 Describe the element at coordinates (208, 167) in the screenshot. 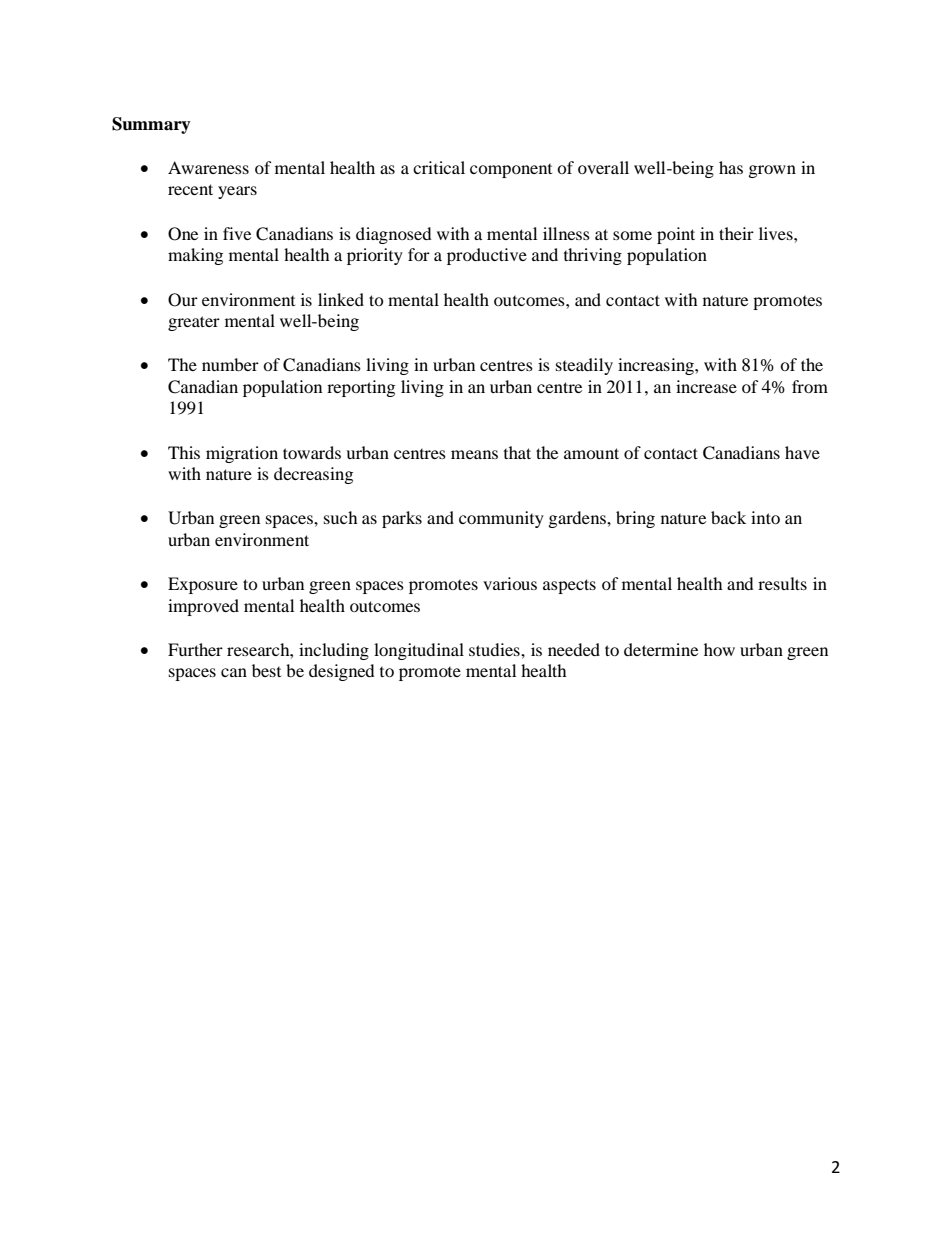

I see `Awareness` at that location.
